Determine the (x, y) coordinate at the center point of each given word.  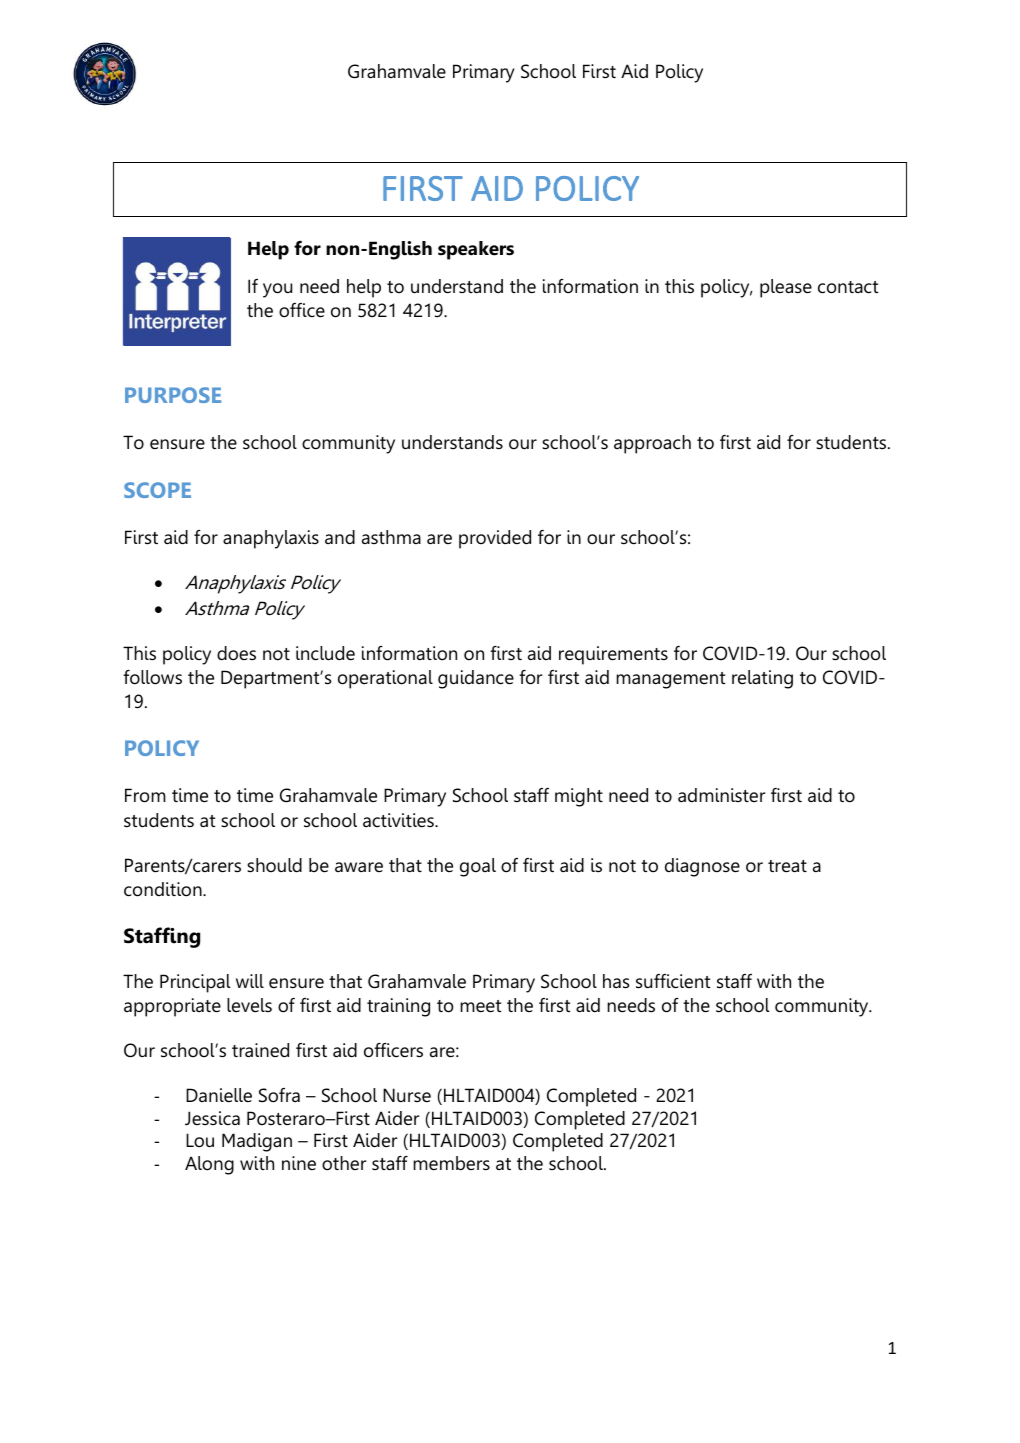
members (451, 1163)
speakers (476, 250)
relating (762, 679)
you (277, 290)
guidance (476, 679)
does (236, 653)
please (786, 288)
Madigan (257, 1142)
